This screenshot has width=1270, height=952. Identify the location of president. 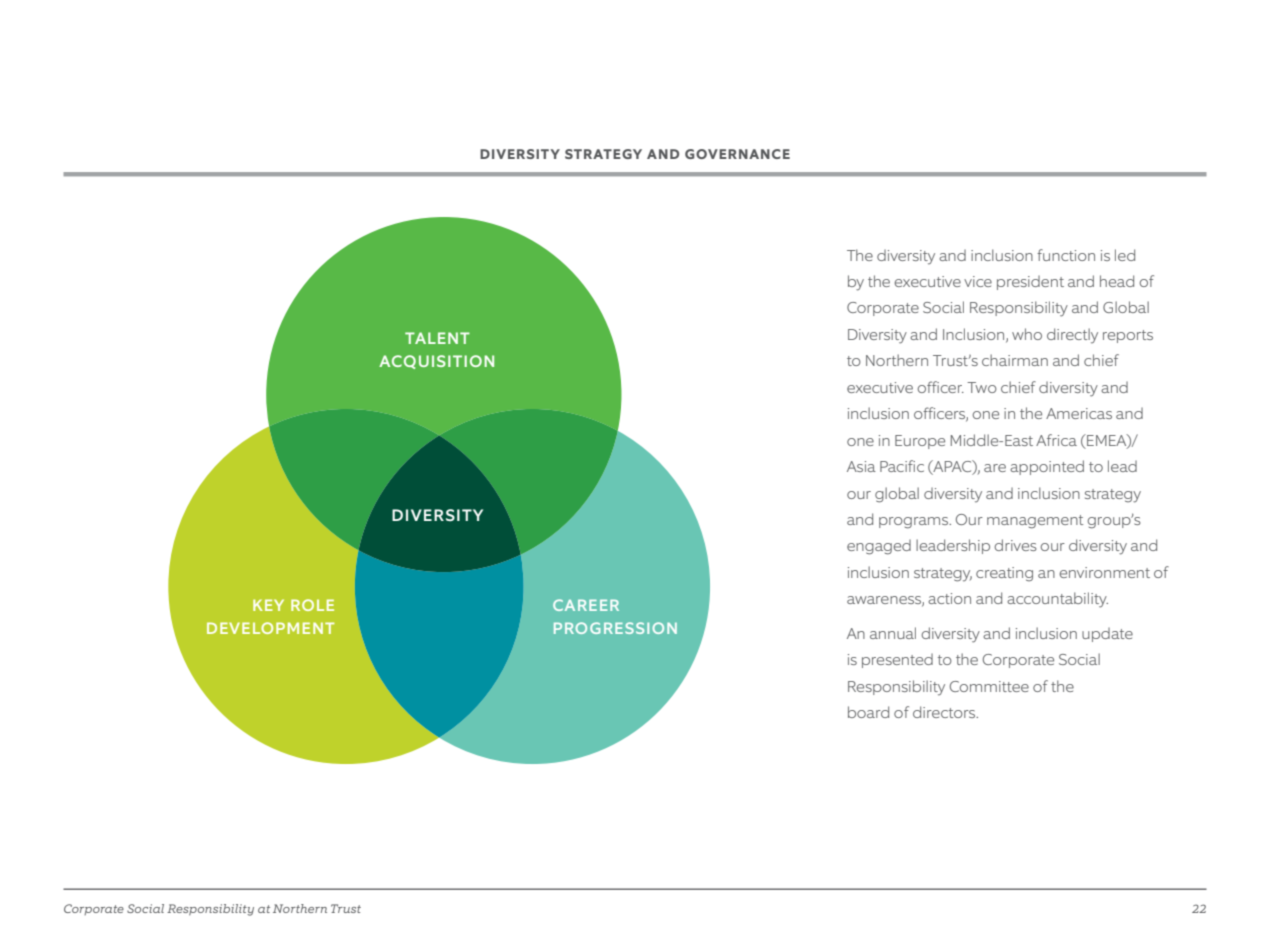
(1030, 283).
